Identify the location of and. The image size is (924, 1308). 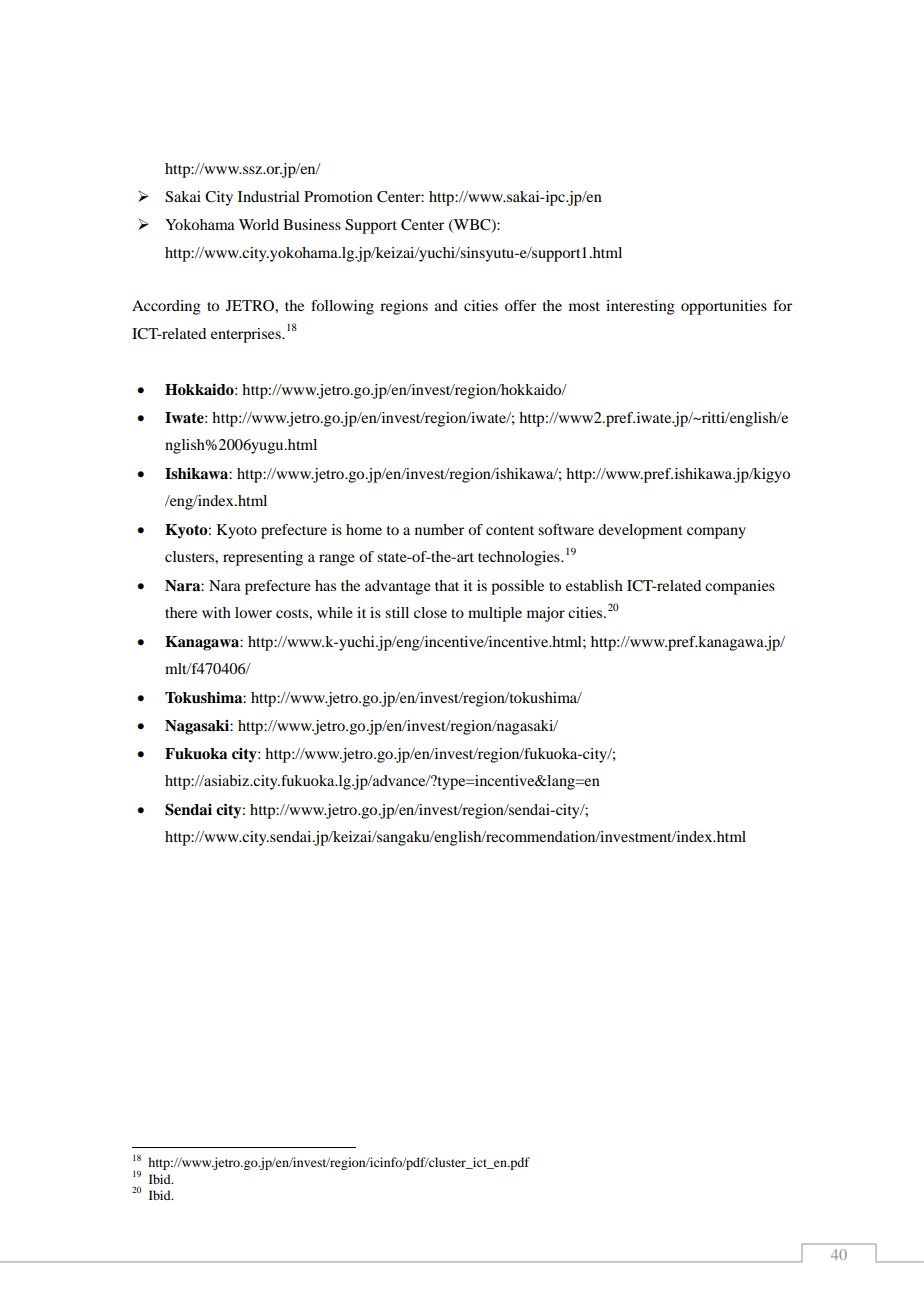
(446, 305).
